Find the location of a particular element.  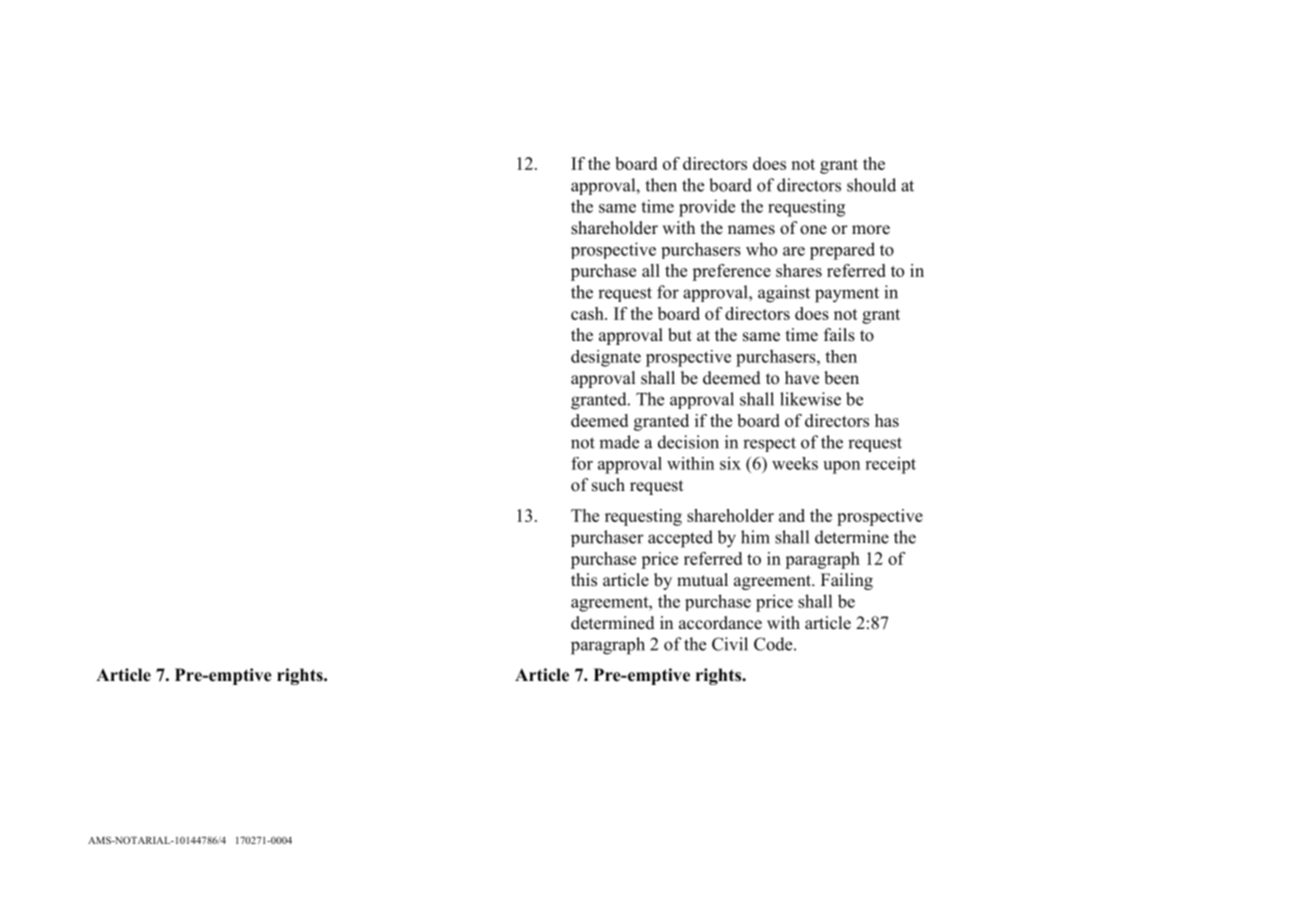

payment is located at coordinates (847, 295).
